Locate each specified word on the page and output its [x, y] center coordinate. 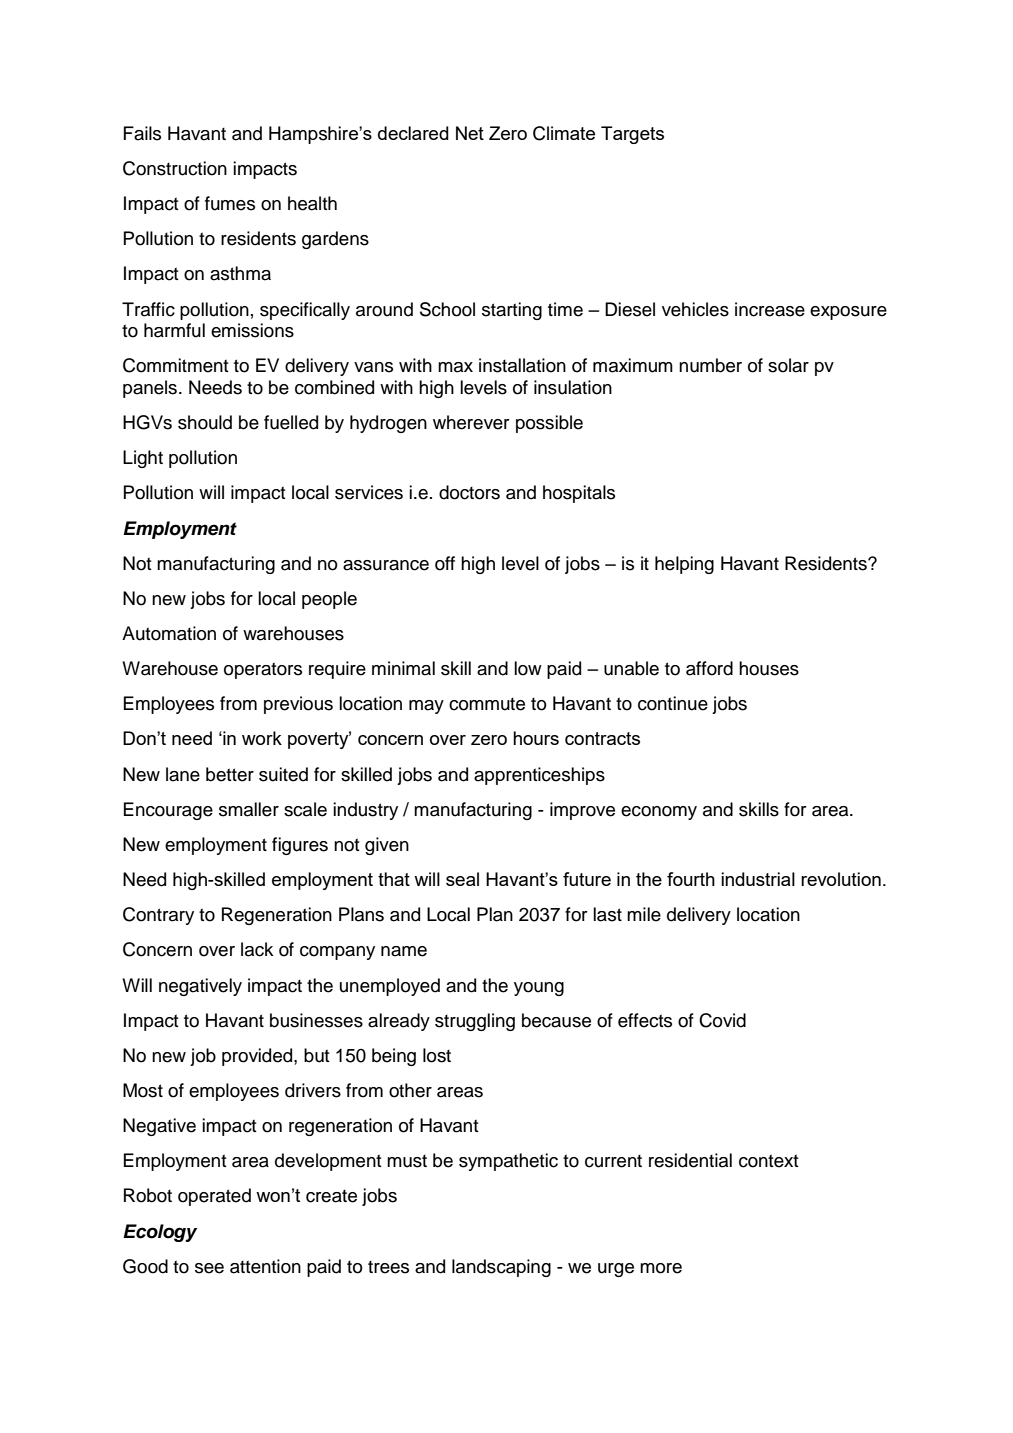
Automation [169, 633]
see [209, 1268]
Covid [722, 1020]
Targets [632, 135]
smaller [249, 809]
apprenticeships [539, 776]
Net [470, 133]
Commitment [176, 365]
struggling [475, 1022]
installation [522, 365]
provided [258, 1057]
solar [788, 365]
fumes [230, 203]
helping [684, 565]
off [445, 563]
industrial [758, 879]
